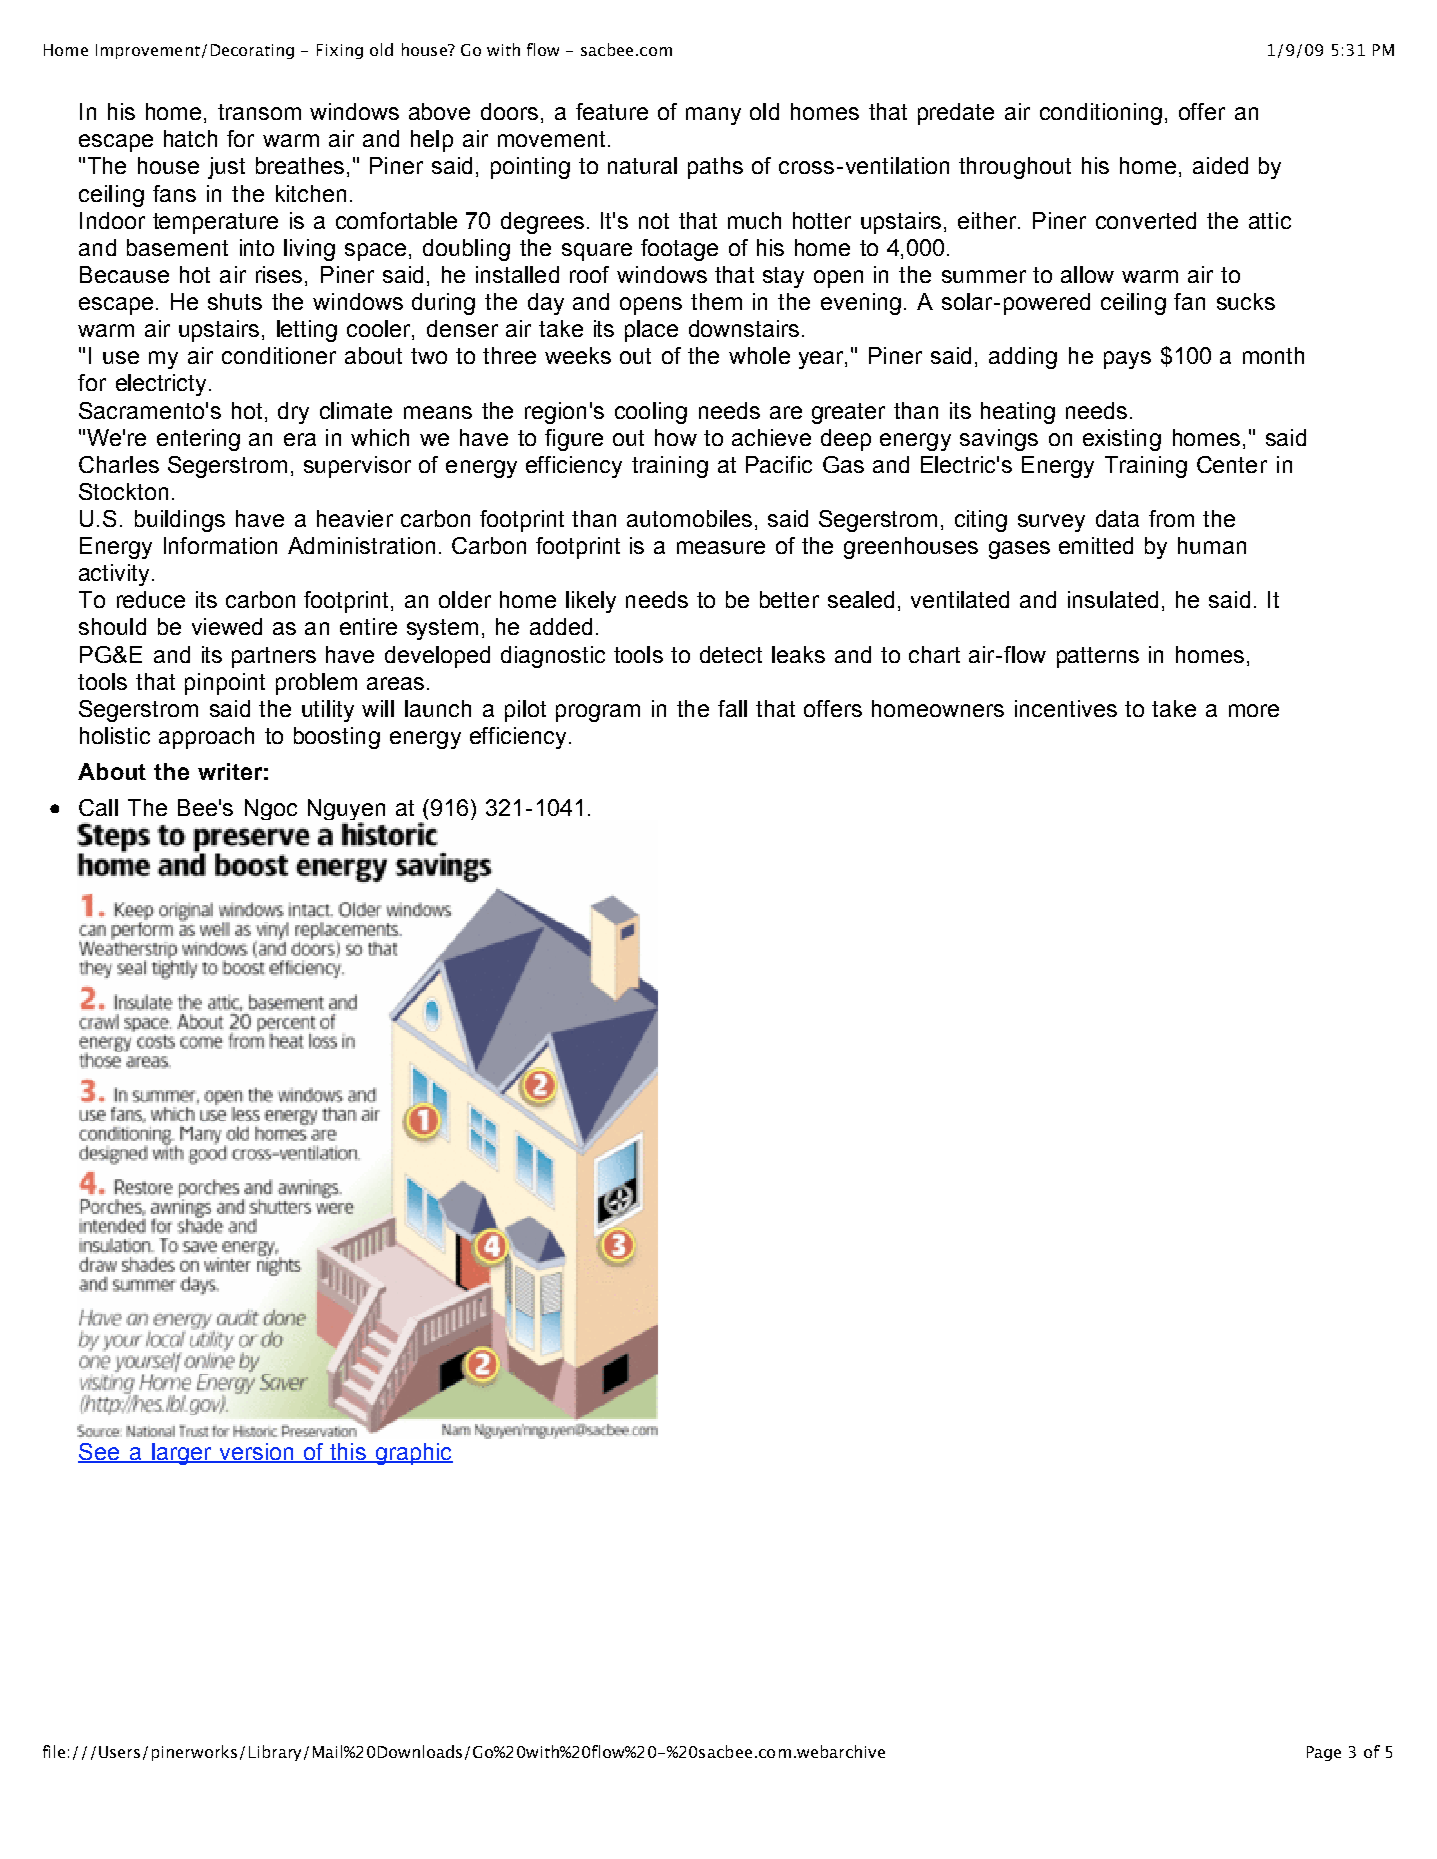 The height and width of the image is (1859, 1437). I want to click on more, so click(1254, 710).
